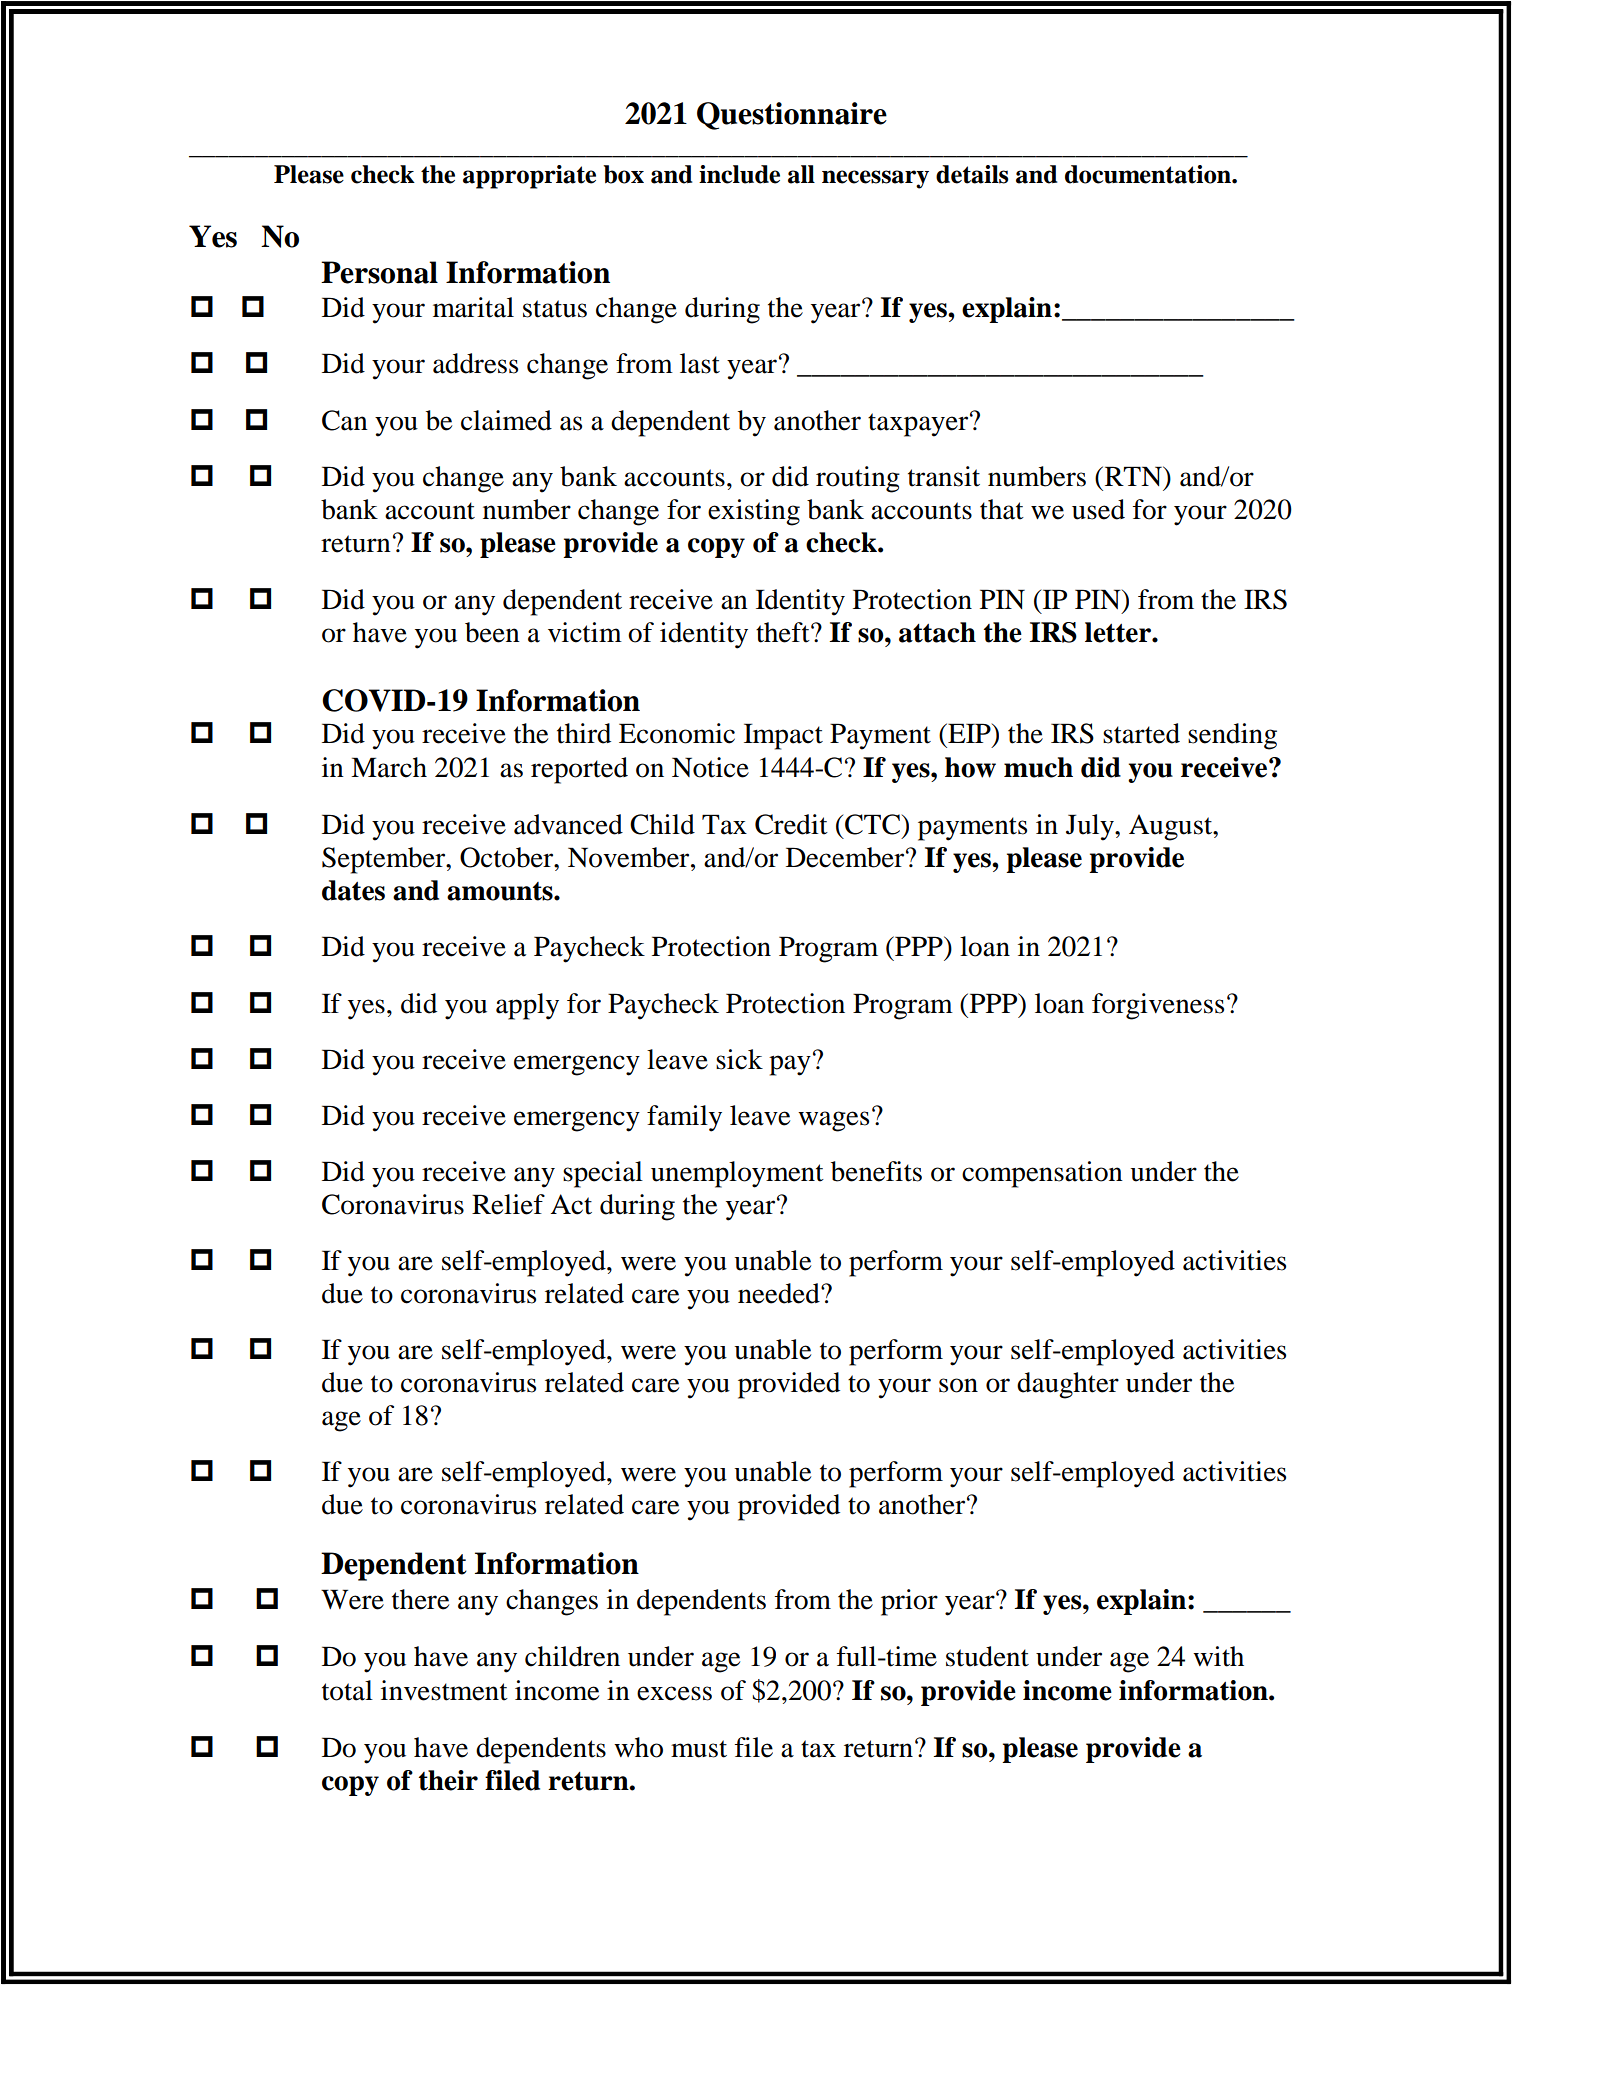 This screenshot has width=1607, height=2080. I want to click on Impact, so click(783, 736).
